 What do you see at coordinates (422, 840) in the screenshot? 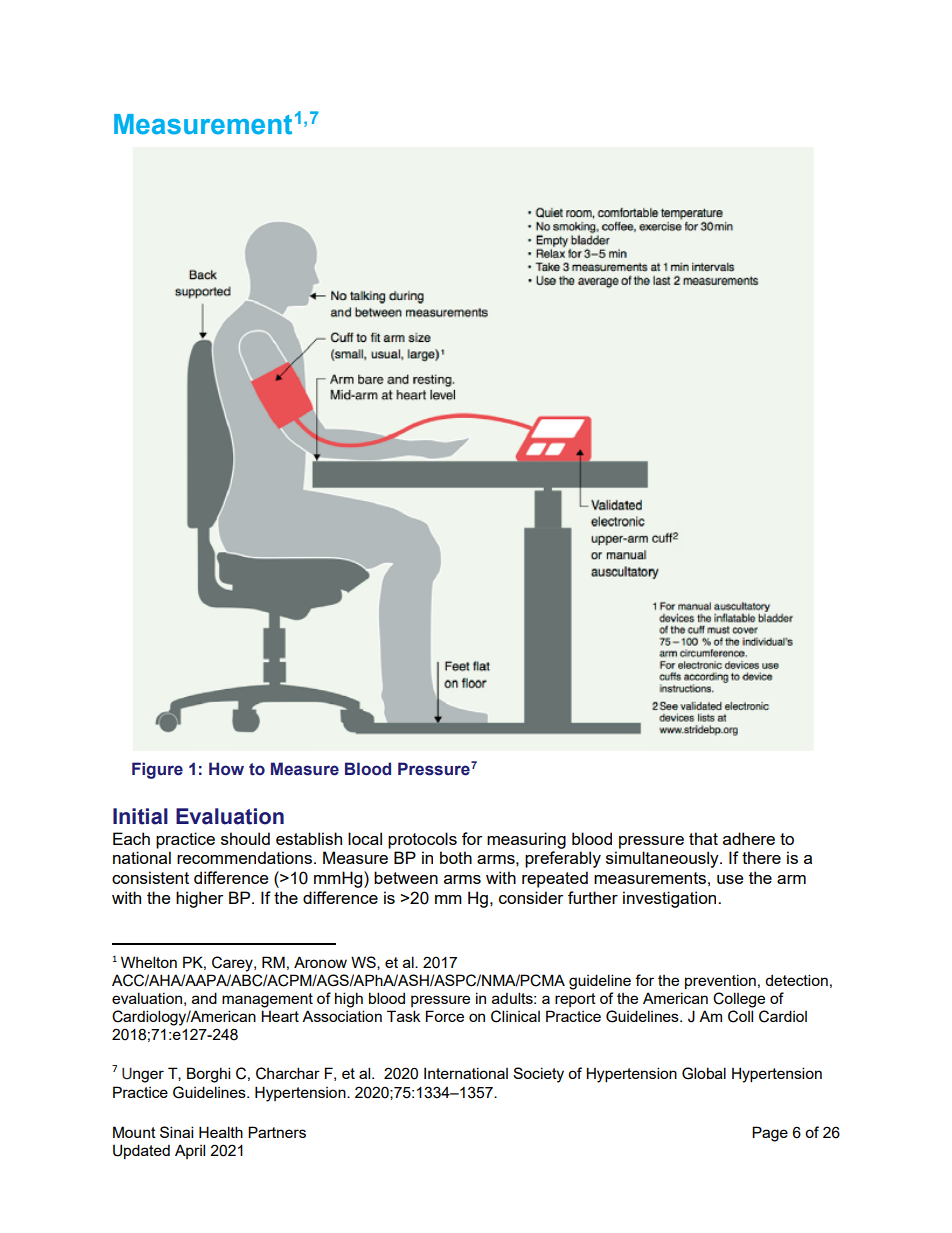
I see `protocols` at bounding box center [422, 840].
